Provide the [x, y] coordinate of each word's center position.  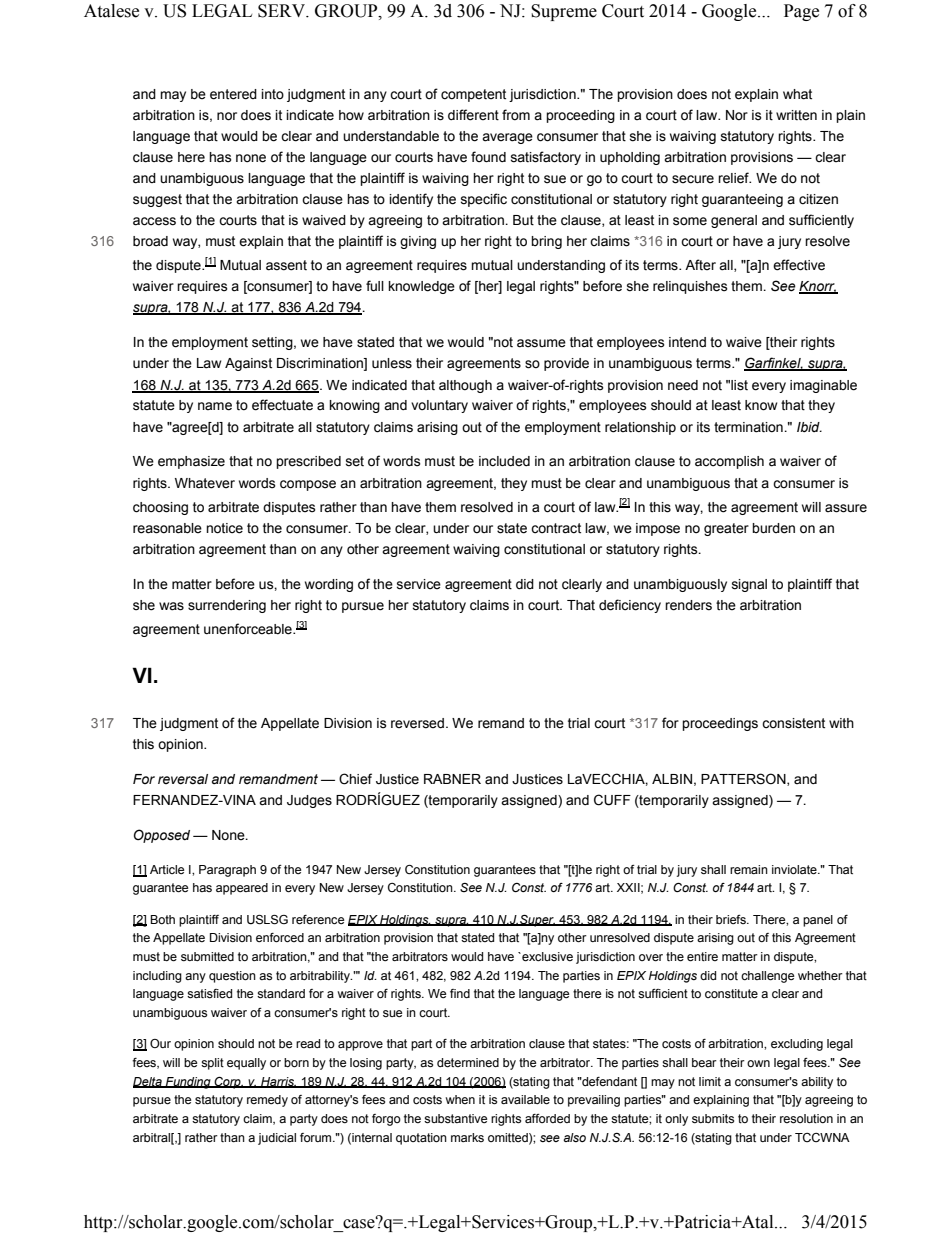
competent [473, 95]
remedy [267, 1101]
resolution [806, 1119]
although [465, 386]
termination [749, 427]
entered [233, 94]
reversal [183, 779]
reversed [417, 723]
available [525, 1100]
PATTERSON [744, 779]
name [215, 406]
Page [801, 12]
